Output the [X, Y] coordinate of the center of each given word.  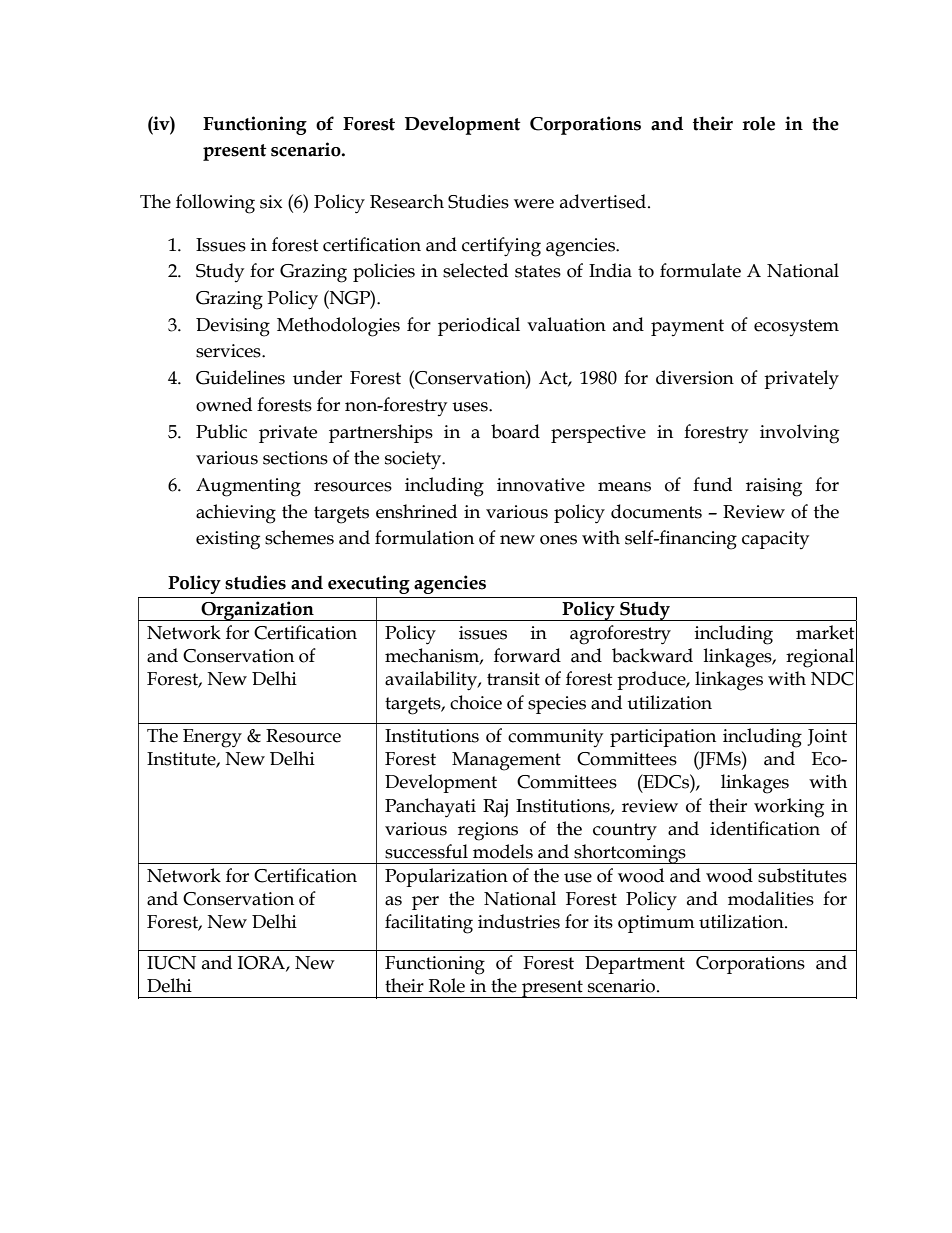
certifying [501, 247]
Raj [495, 808]
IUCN [171, 963]
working [789, 808]
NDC [832, 679]
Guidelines [240, 377]
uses [471, 407]
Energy [212, 738]
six [271, 202]
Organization [257, 611]
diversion [695, 377]
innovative [541, 485]
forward [527, 655]
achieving [236, 514]
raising [774, 487]
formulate [700, 270]
